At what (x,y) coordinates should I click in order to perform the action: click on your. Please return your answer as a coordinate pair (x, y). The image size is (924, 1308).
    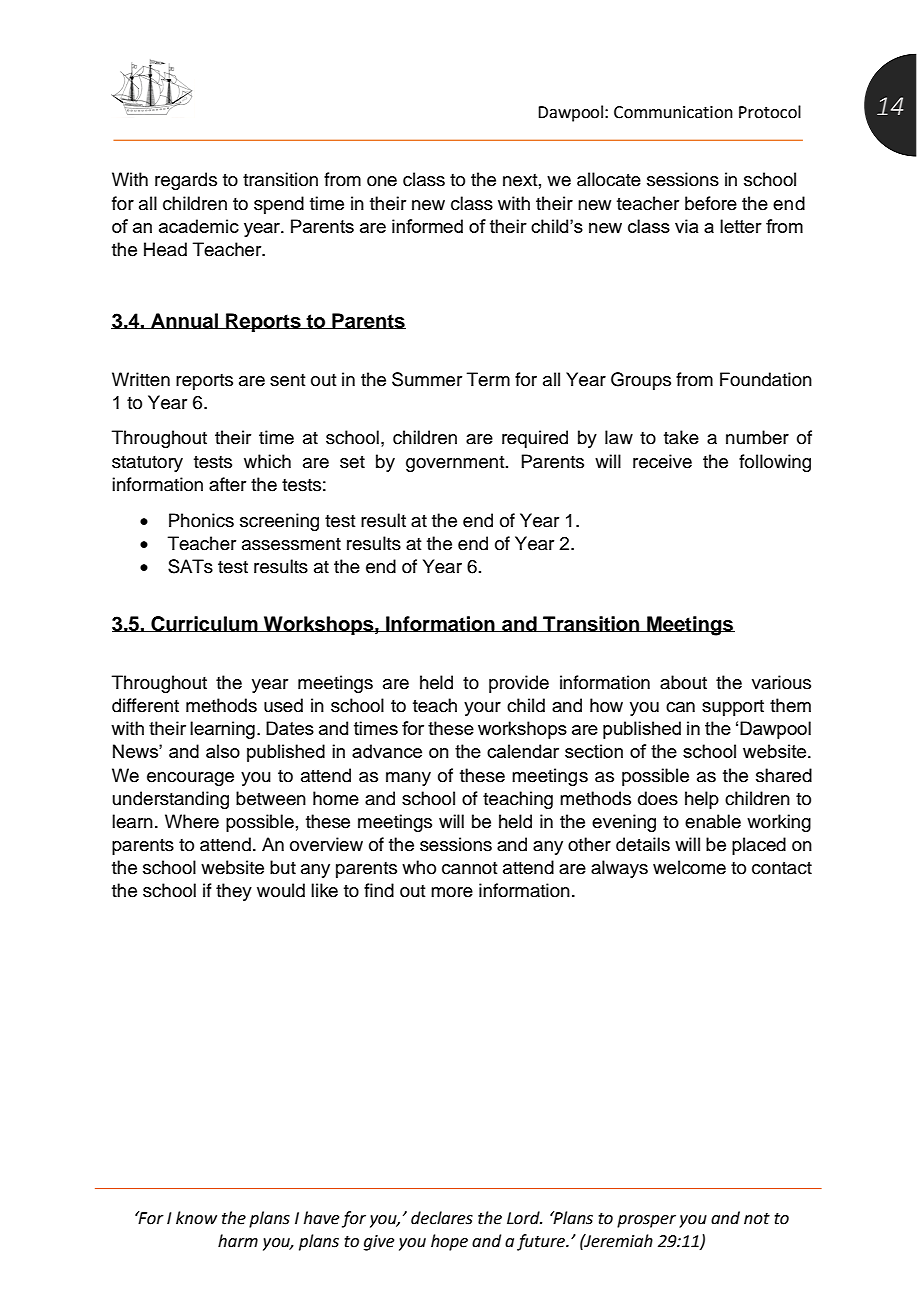
    Looking at the image, I should click on (482, 709).
